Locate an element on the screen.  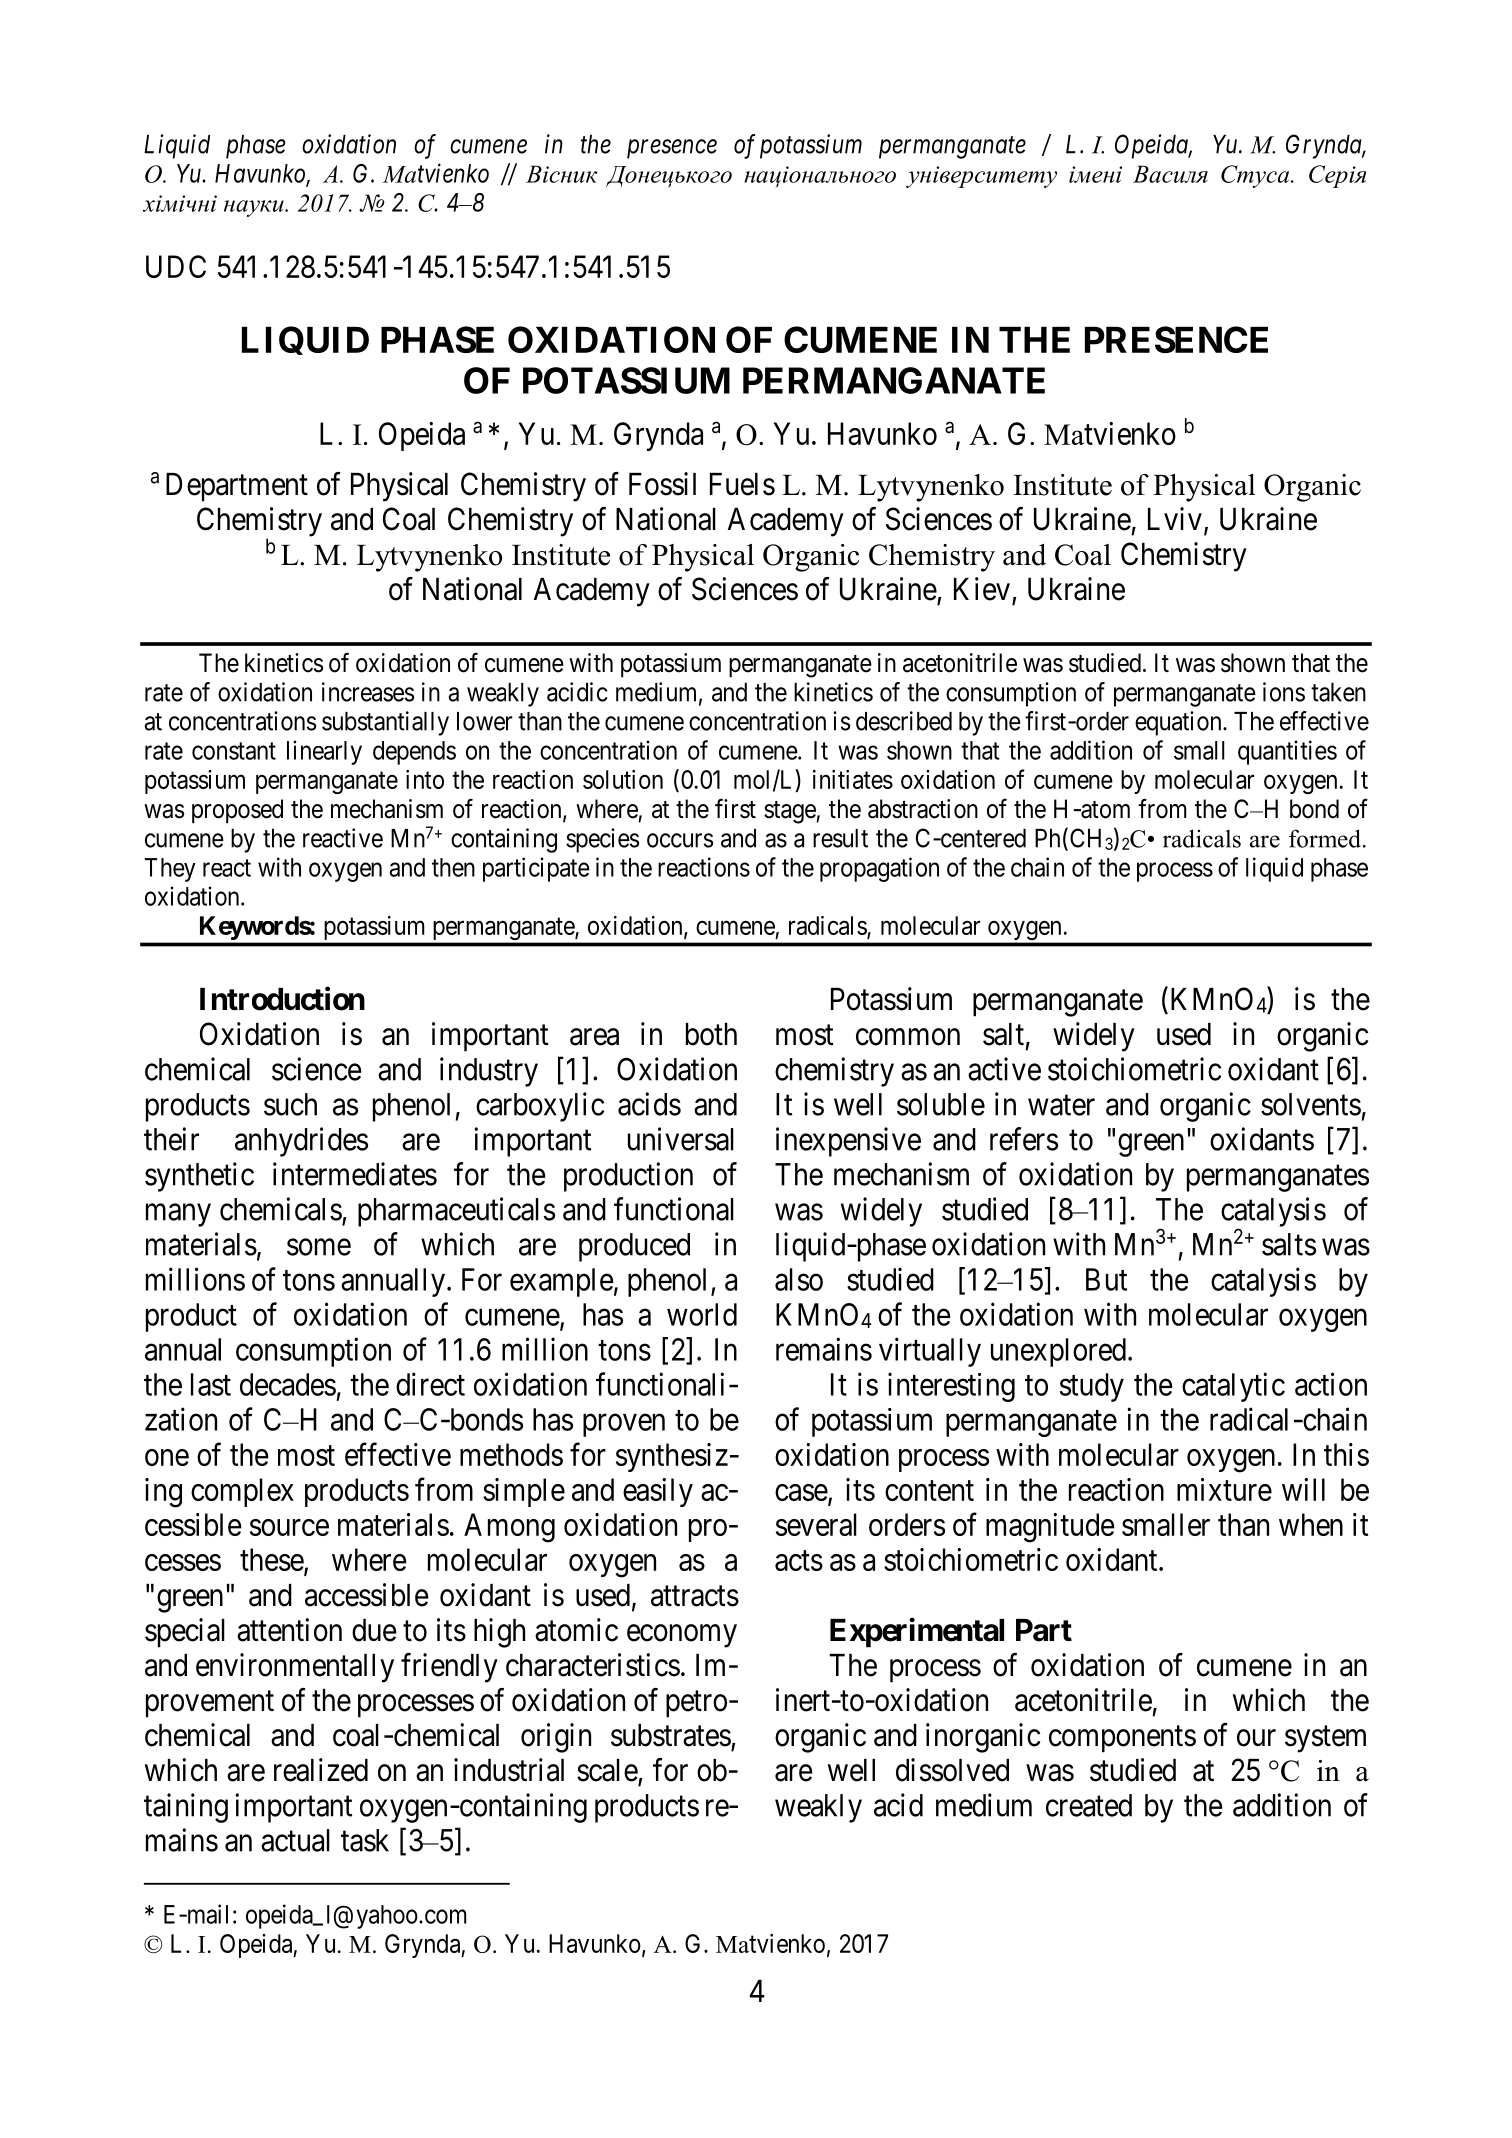
last is located at coordinates (211, 1384).
